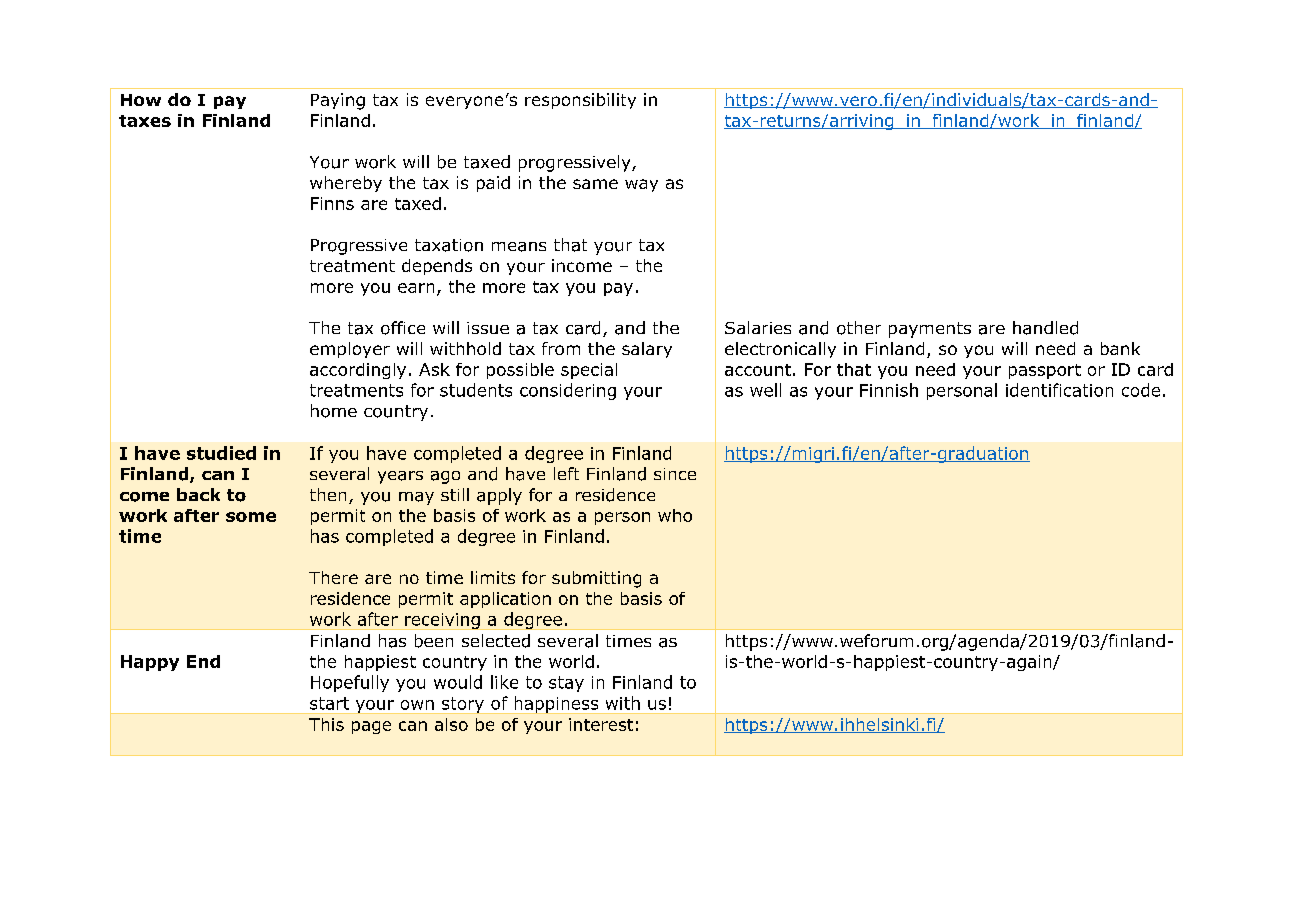  Describe the element at coordinates (580, 101) in the screenshot. I see `responsibility` at that location.
